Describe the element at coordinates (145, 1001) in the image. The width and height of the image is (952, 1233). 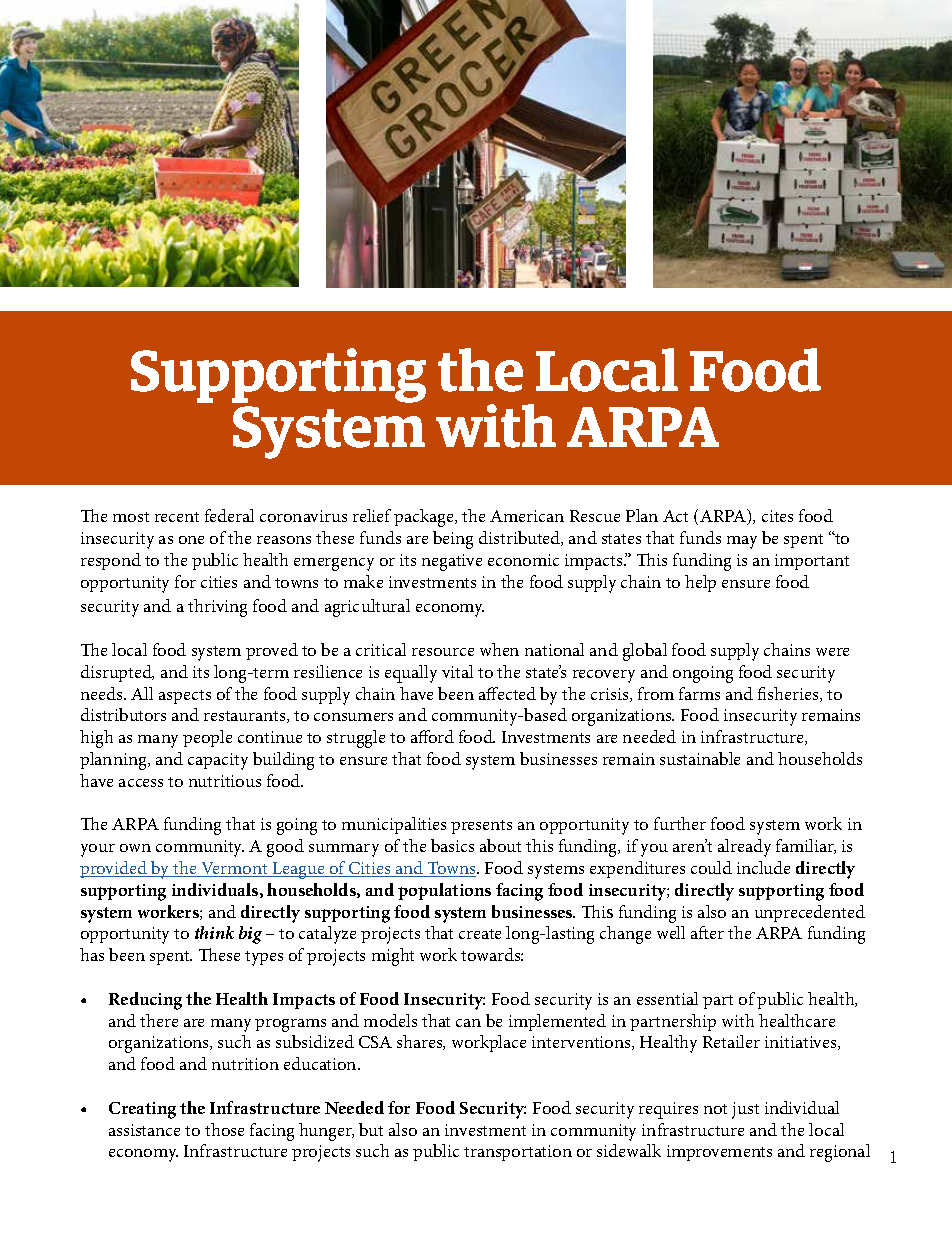
I see `Reducing` at that location.
